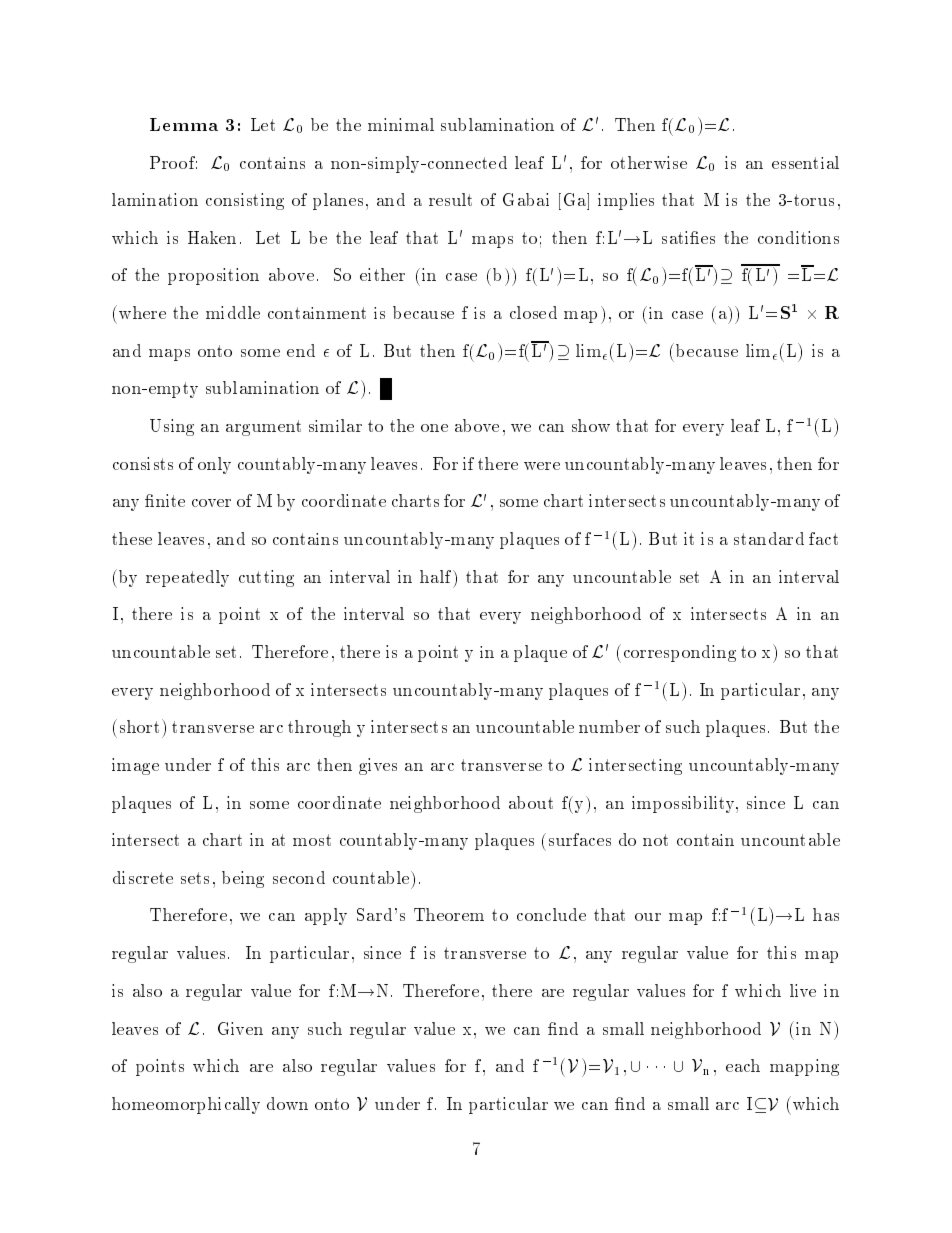 Image resolution: width=952 pixels, height=1233 pixels. Describe the element at coordinates (214, 465) in the screenshot. I see `only` at that location.
